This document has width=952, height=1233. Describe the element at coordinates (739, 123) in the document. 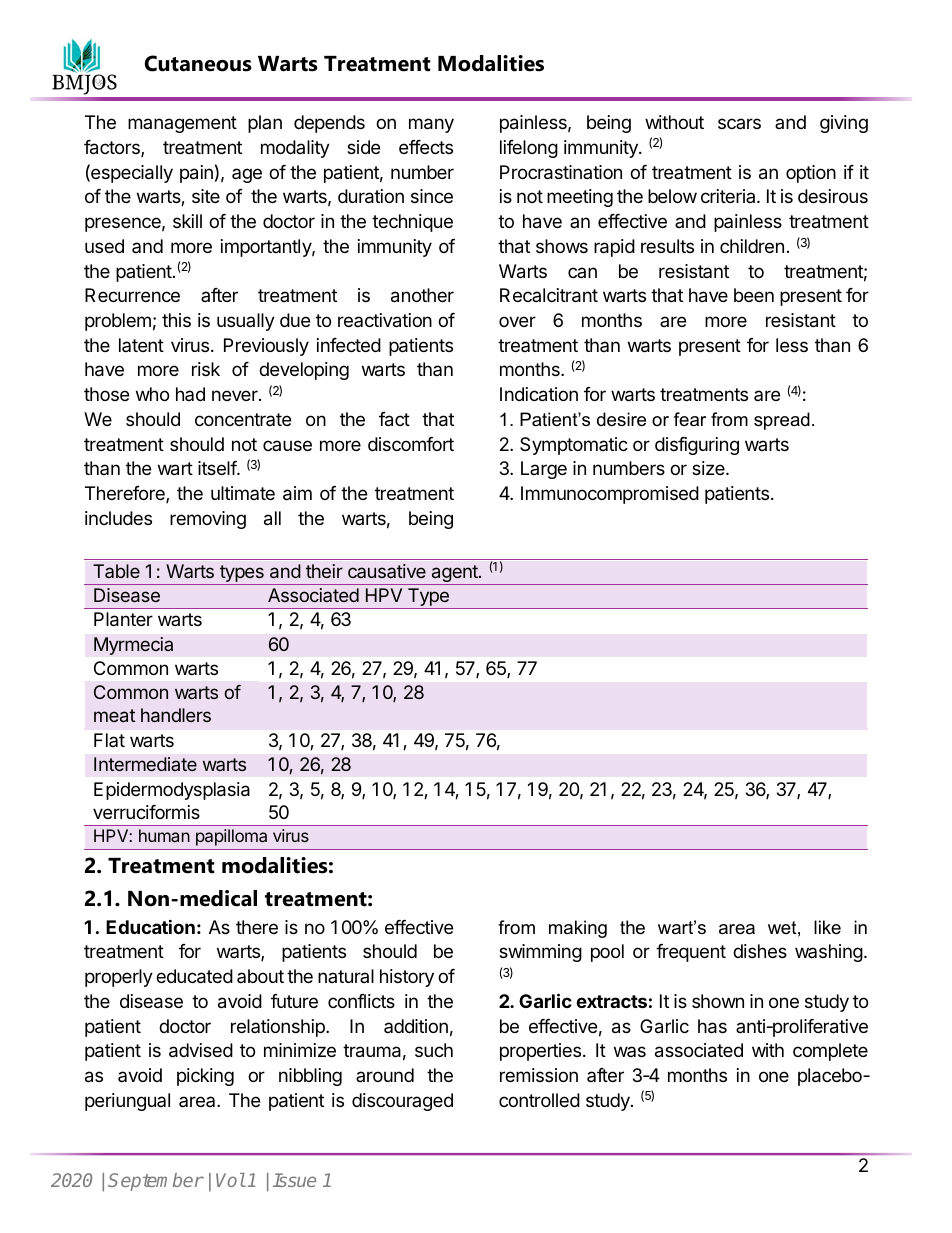

I see `scars` at that location.
